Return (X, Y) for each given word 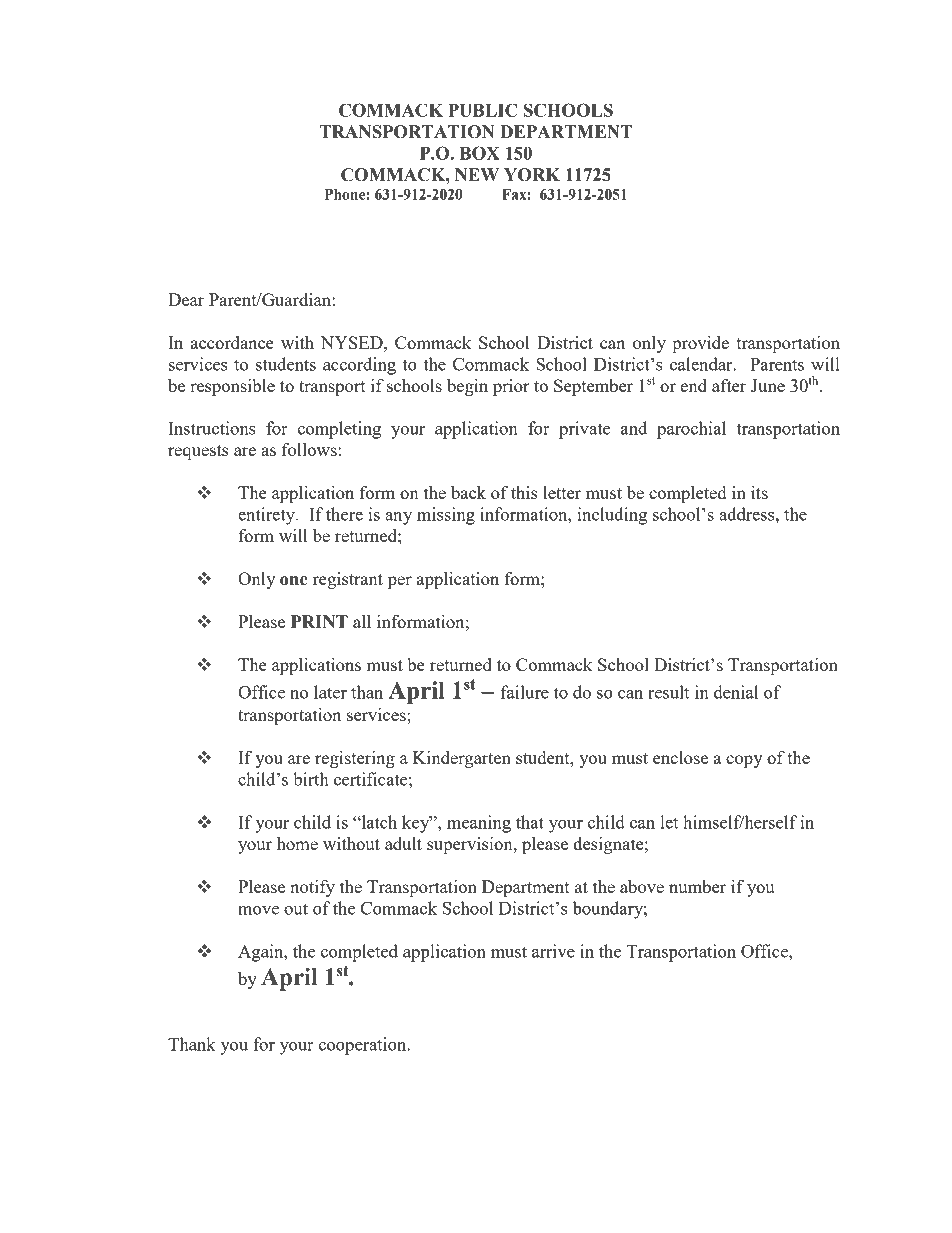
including (612, 516)
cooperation (363, 1046)
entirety (267, 516)
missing (446, 516)
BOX (480, 153)
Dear (186, 299)
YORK (532, 175)
